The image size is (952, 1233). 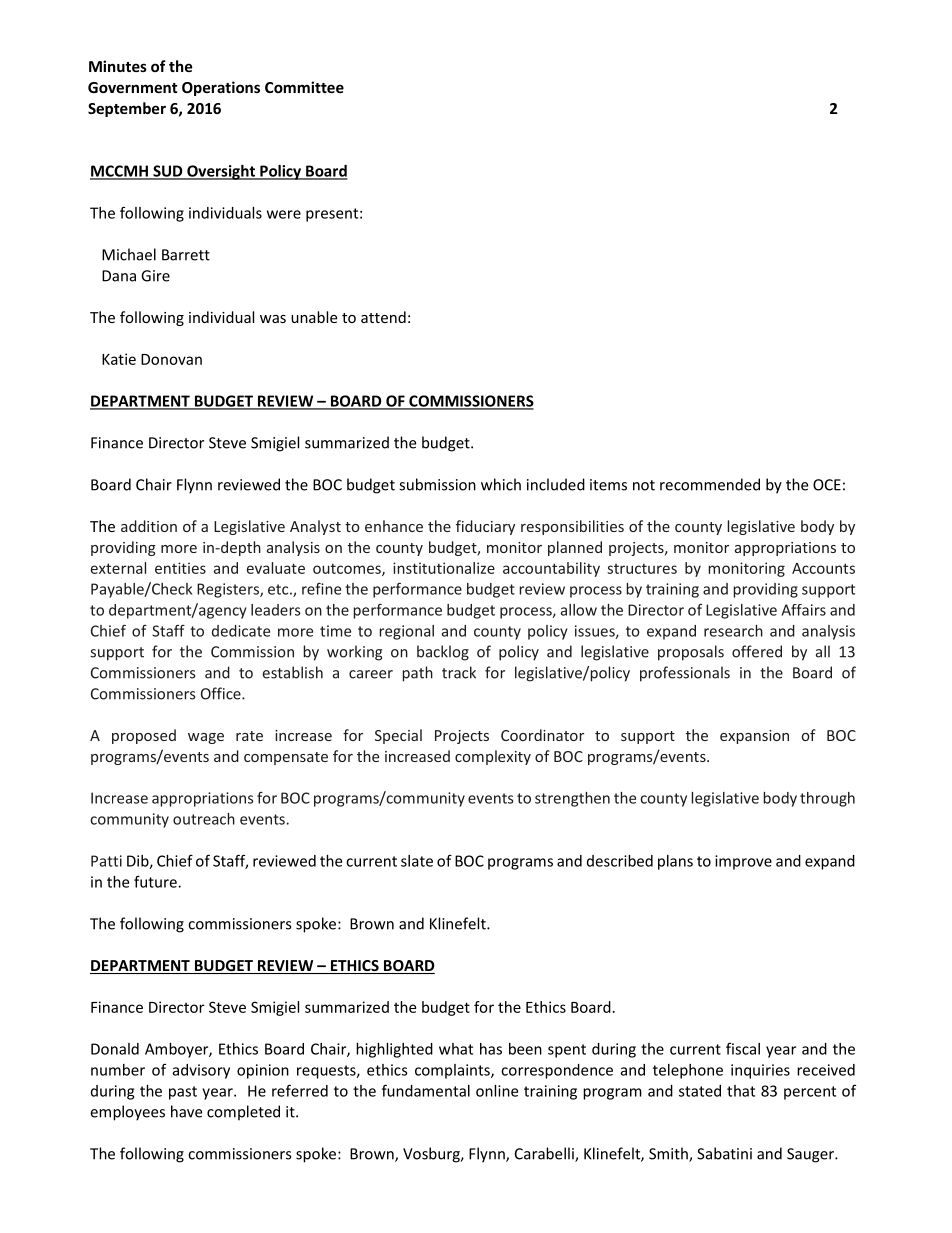 I want to click on backlog, so click(x=443, y=653).
